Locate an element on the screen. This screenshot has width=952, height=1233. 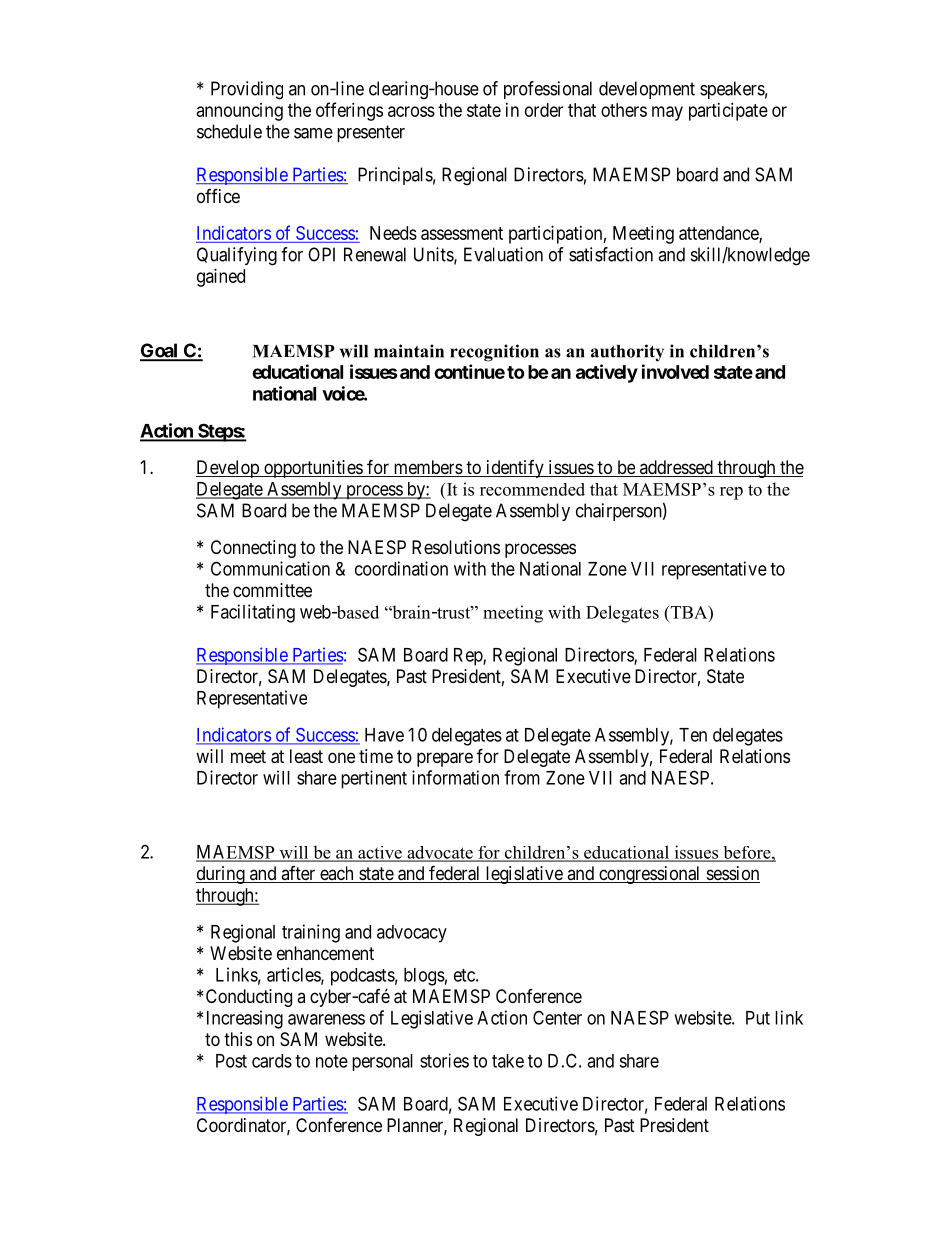
Put is located at coordinates (758, 1018).
